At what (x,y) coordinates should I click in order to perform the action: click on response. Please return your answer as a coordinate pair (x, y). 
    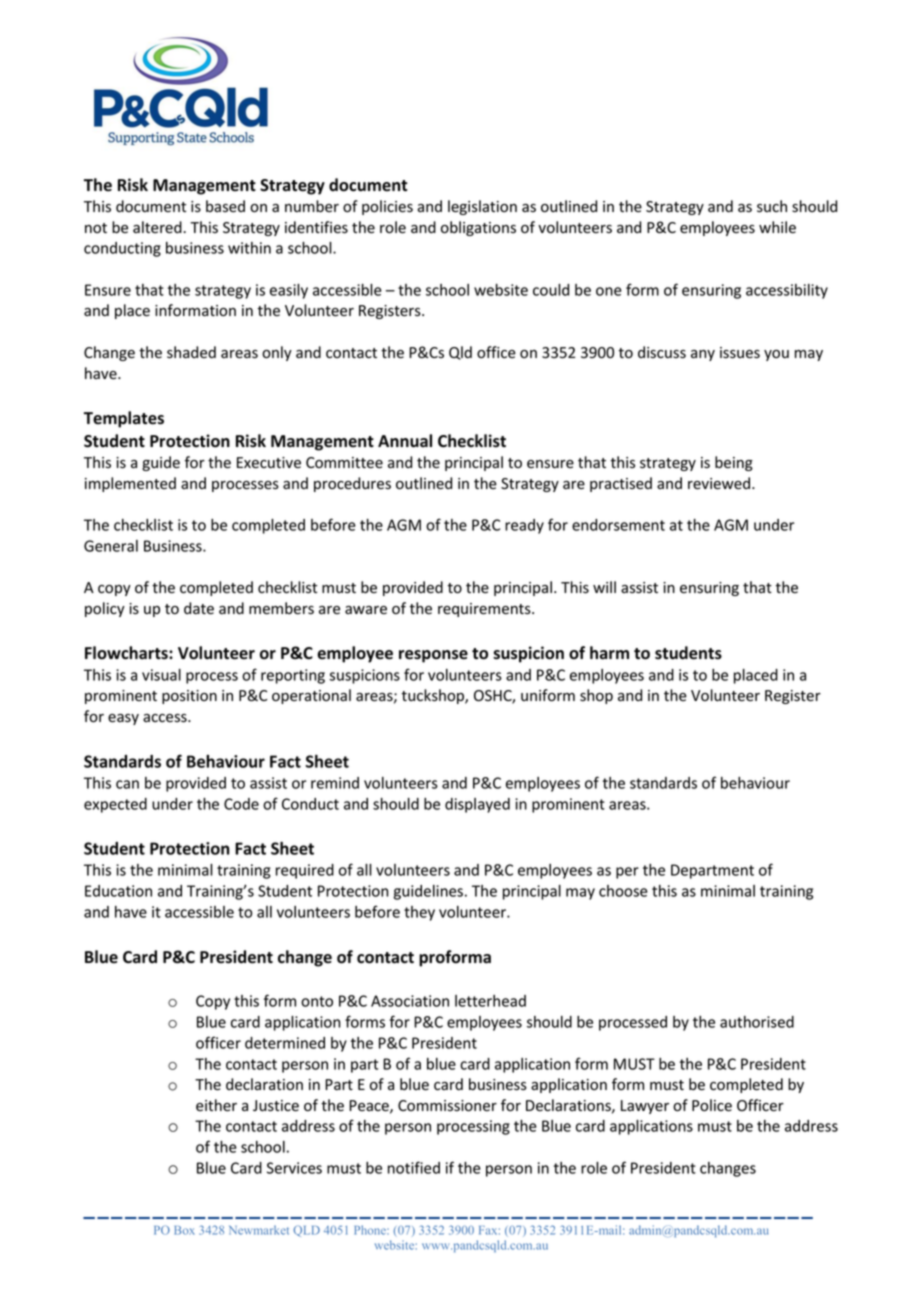
    Looking at the image, I should click on (433, 656).
